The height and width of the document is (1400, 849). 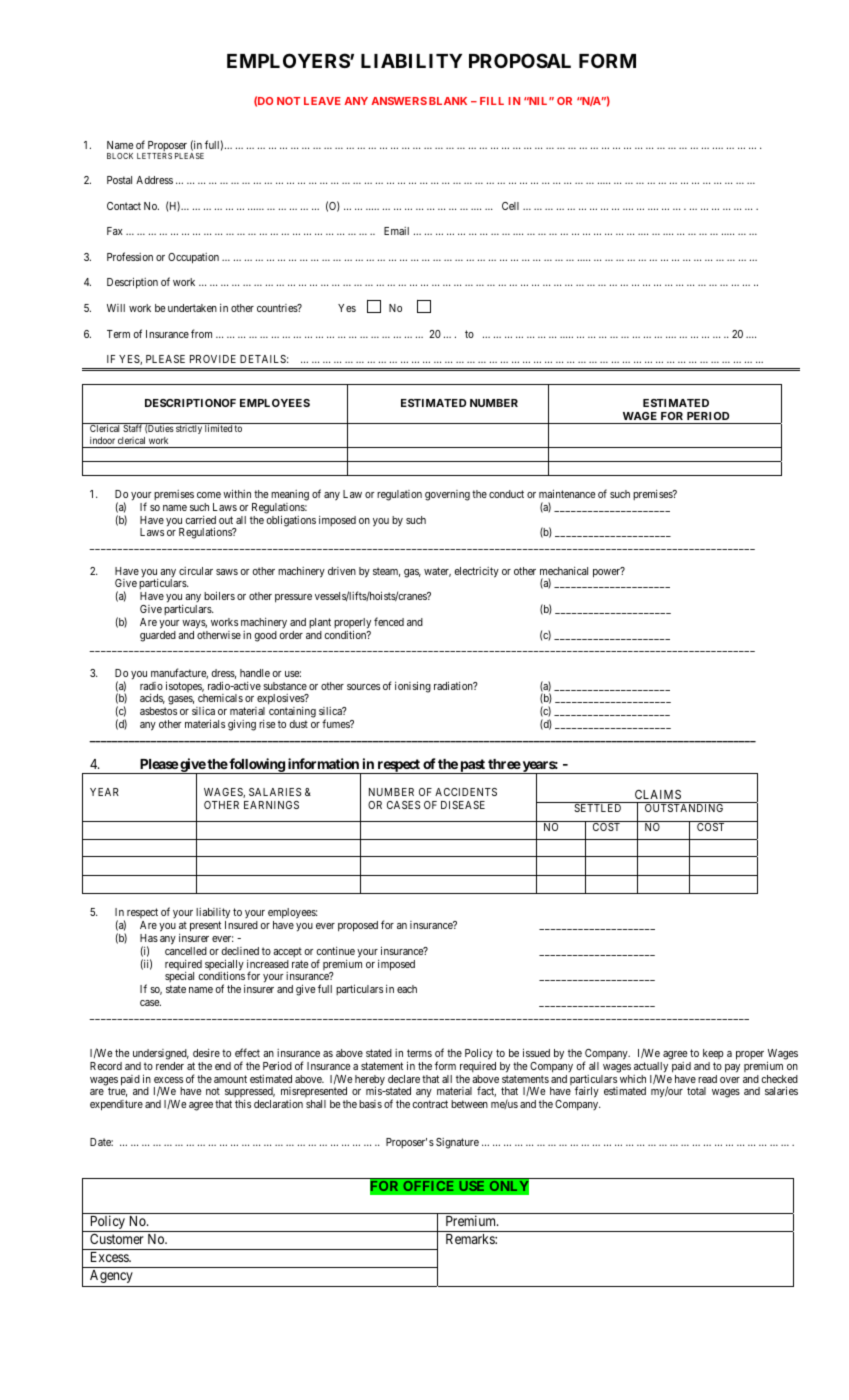 What do you see at coordinates (413, 687) in the document?
I see `ionising` at bounding box center [413, 687].
